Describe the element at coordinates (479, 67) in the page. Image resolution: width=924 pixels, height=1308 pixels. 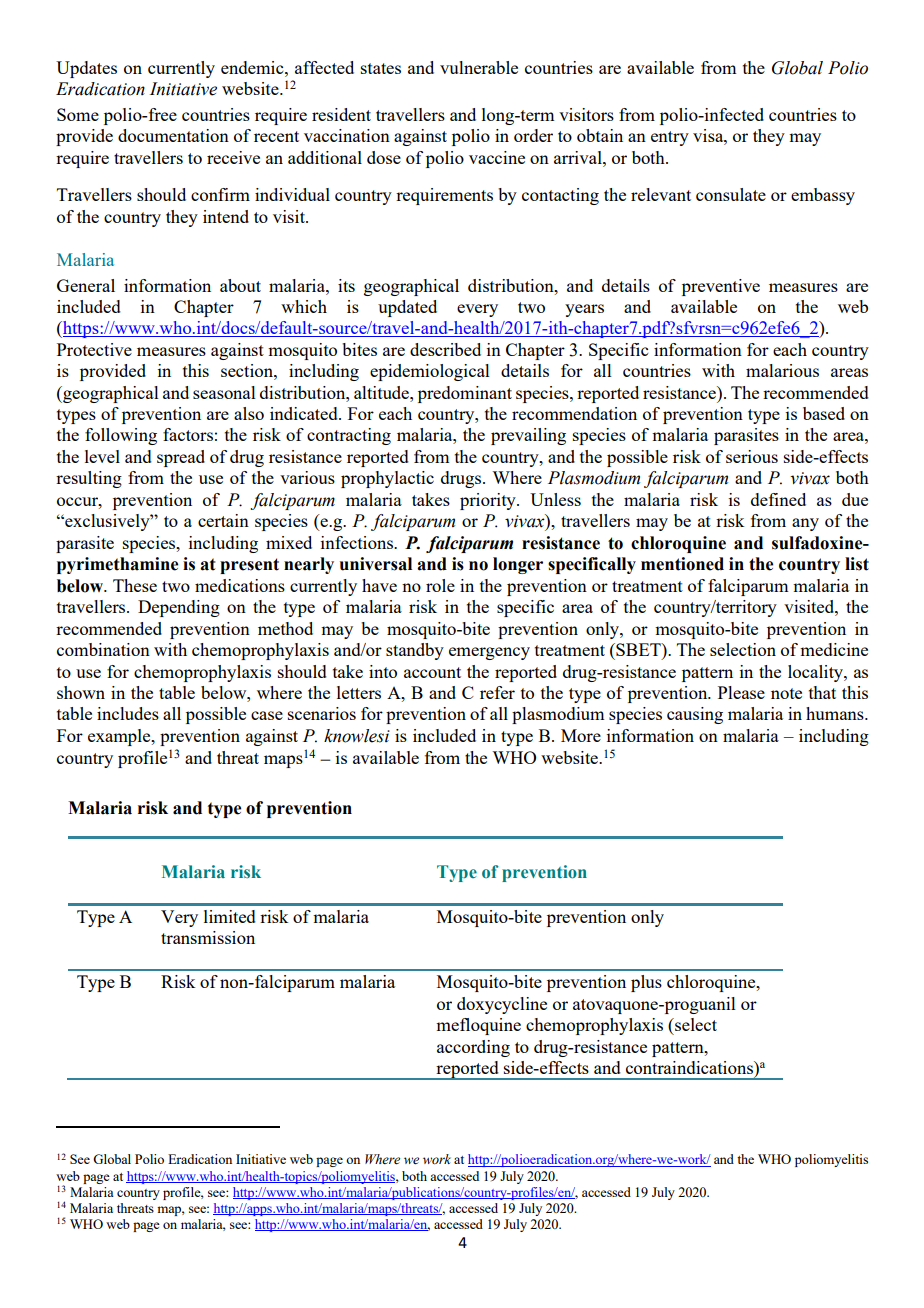
I see `vulnerable` at that location.
